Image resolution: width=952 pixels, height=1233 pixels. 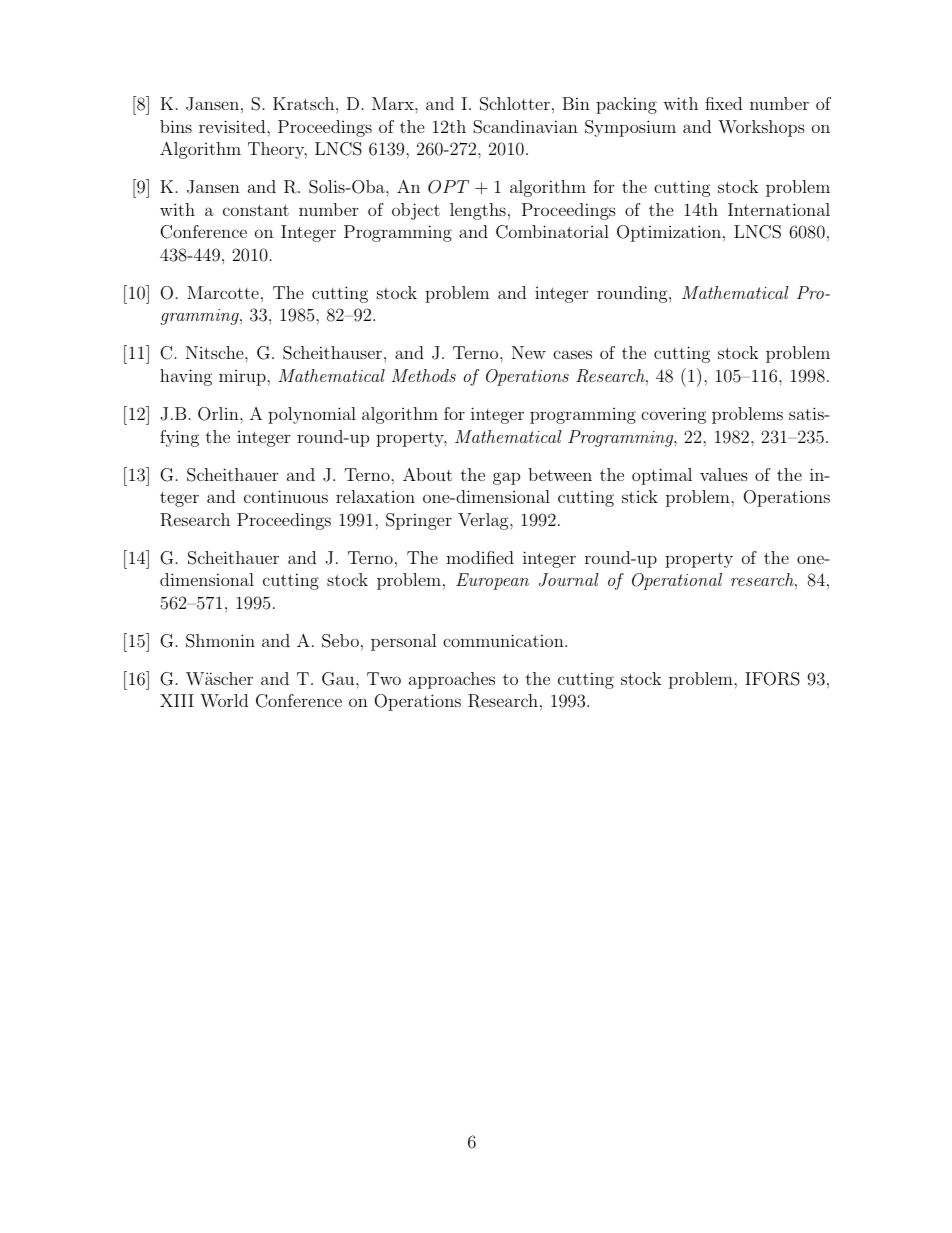 I want to click on Scandinavian, so click(x=525, y=127).
